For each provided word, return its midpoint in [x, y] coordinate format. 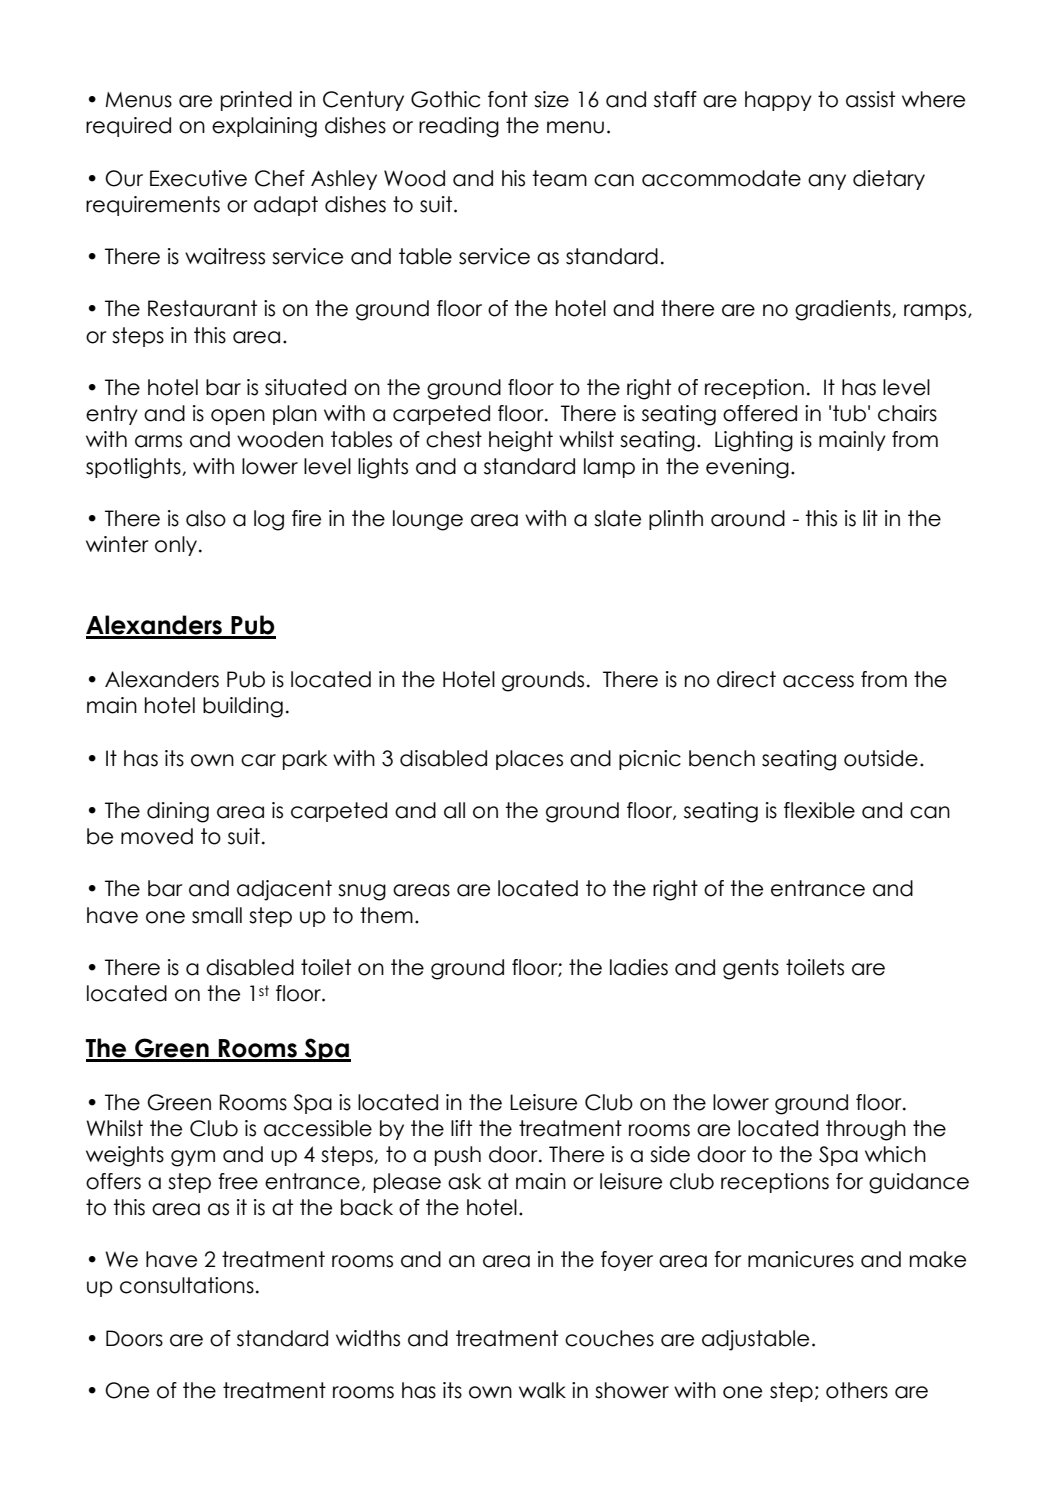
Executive [198, 178]
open [238, 417]
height [521, 441]
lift [461, 1128]
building [243, 707]
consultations [187, 1285]
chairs [907, 413]
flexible [819, 810]
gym [193, 1158]
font [508, 99]
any [827, 182]
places [529, 760]
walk [542, 1390]
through [866, 1130]
